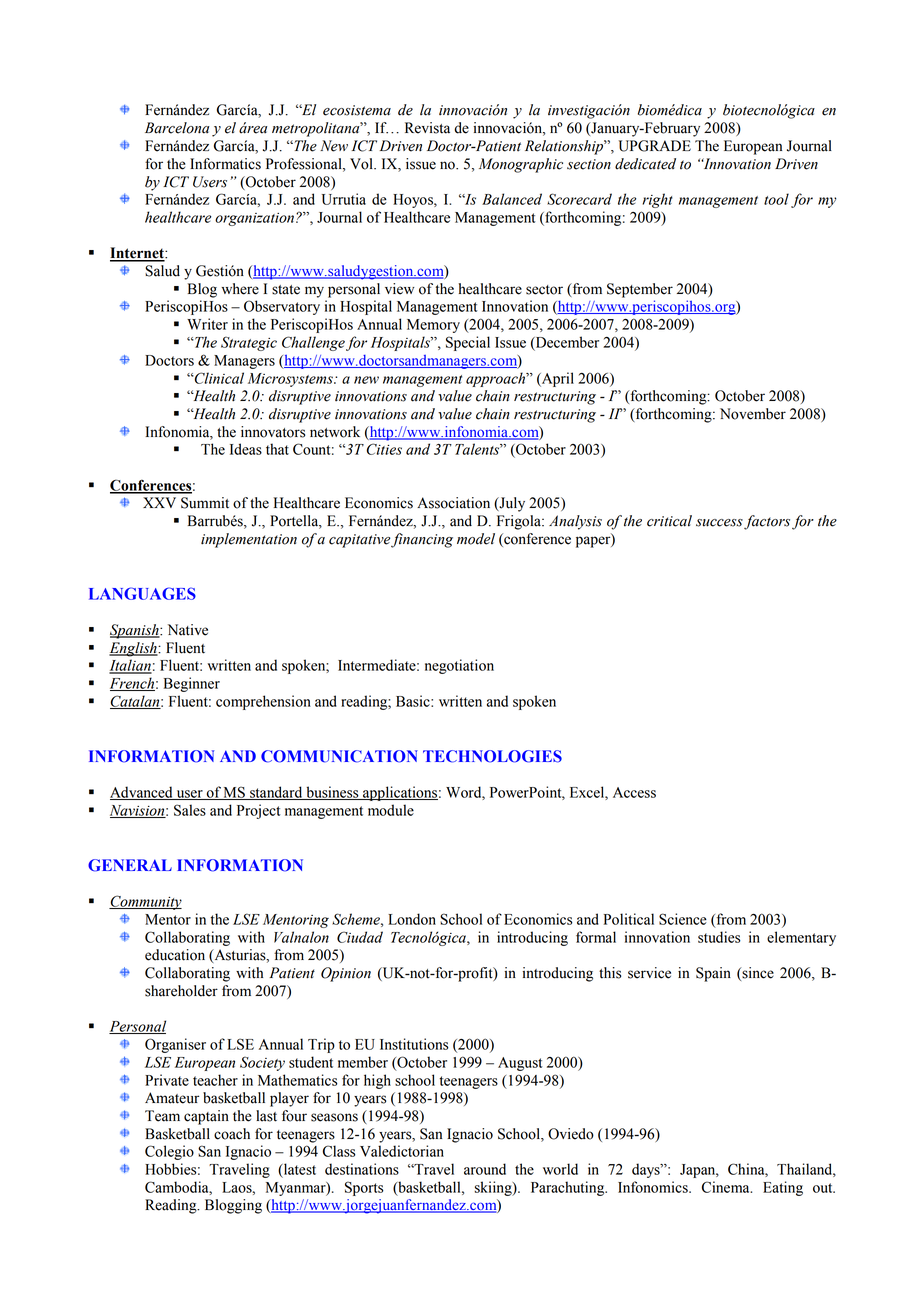  Describe the element at coordinates (776, 199) in the screenshot. I see `tool` at that location.
